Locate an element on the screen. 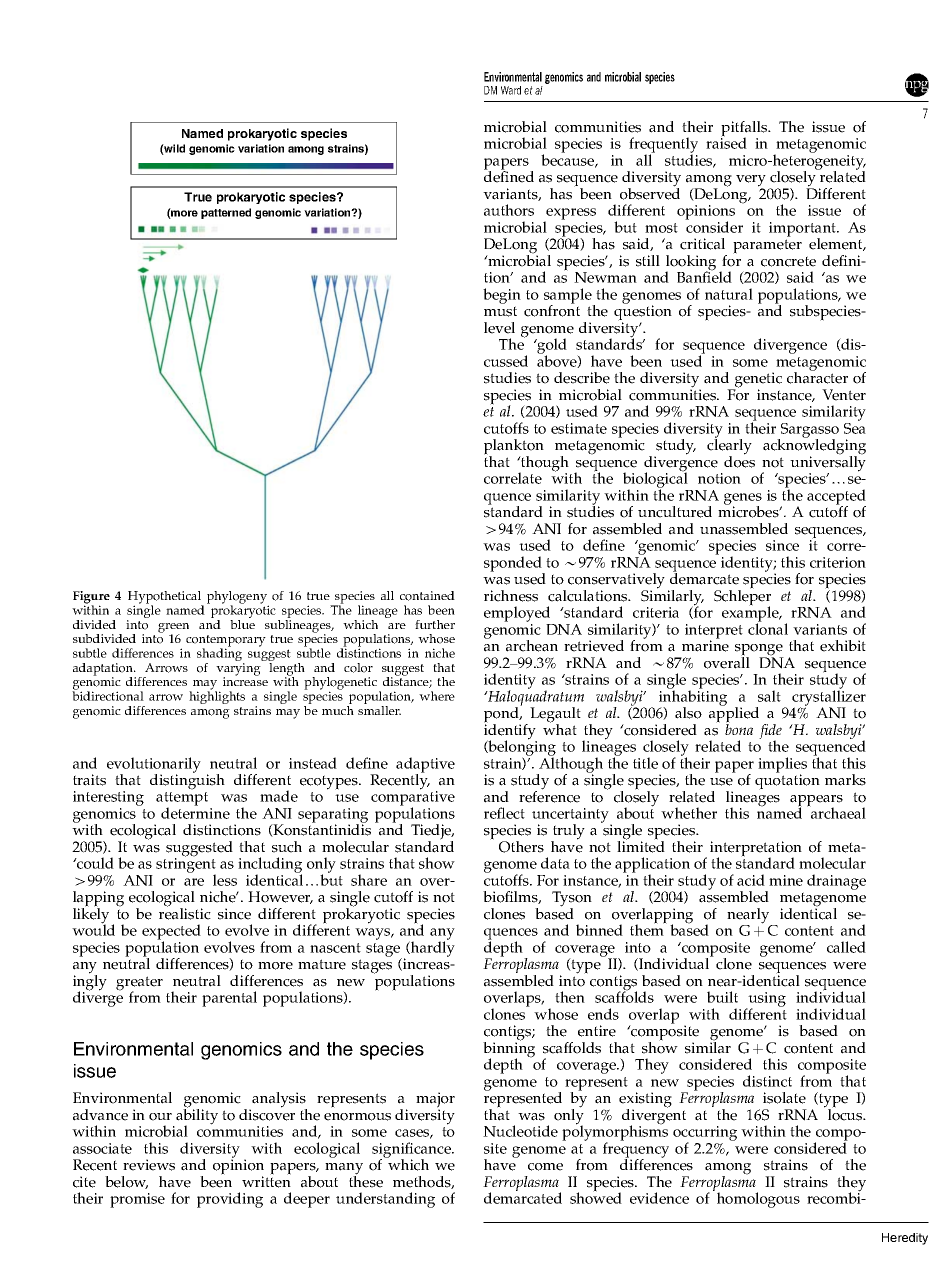  begin is located at coordinates (502, 296).
